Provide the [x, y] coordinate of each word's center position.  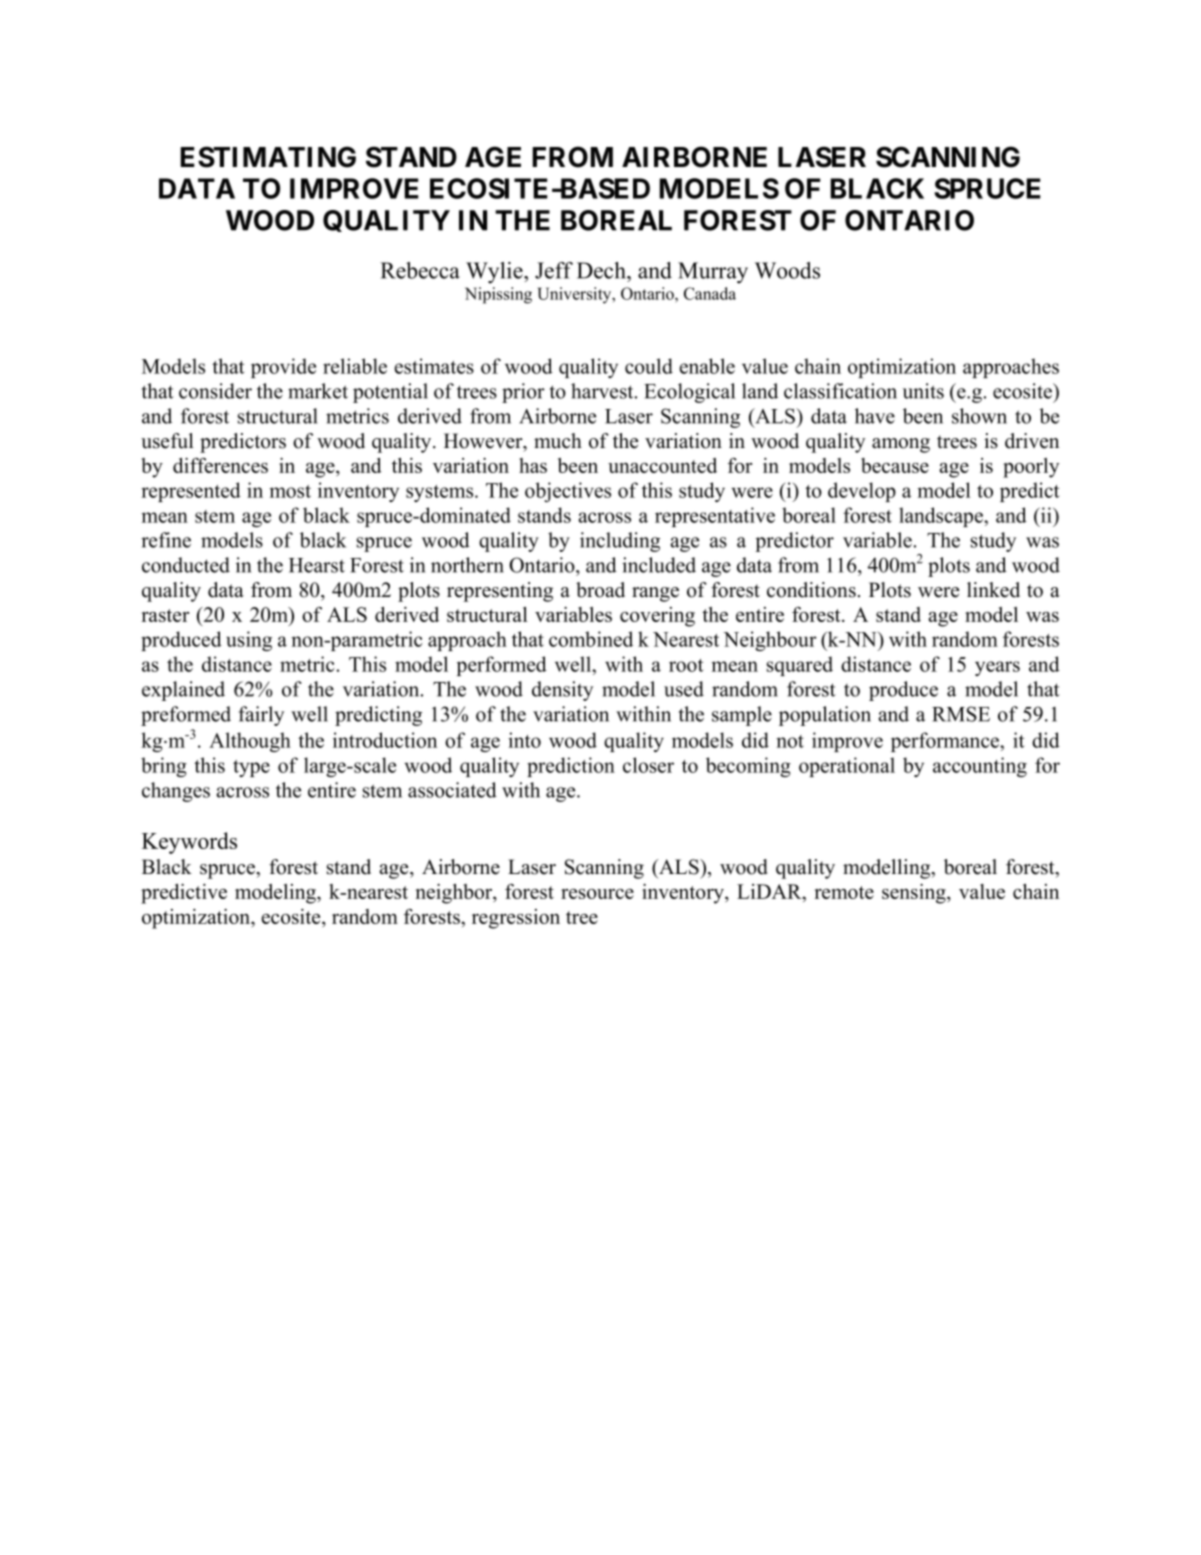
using [249, 641]
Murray [713, 273]
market [318, 391]
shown [979, 416]
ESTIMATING [268, 157]
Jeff [554, 270]
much [558, 441]
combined [591, 639]
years [997, 668]
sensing [915, 894]
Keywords [189, 843]
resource [597, 894]
